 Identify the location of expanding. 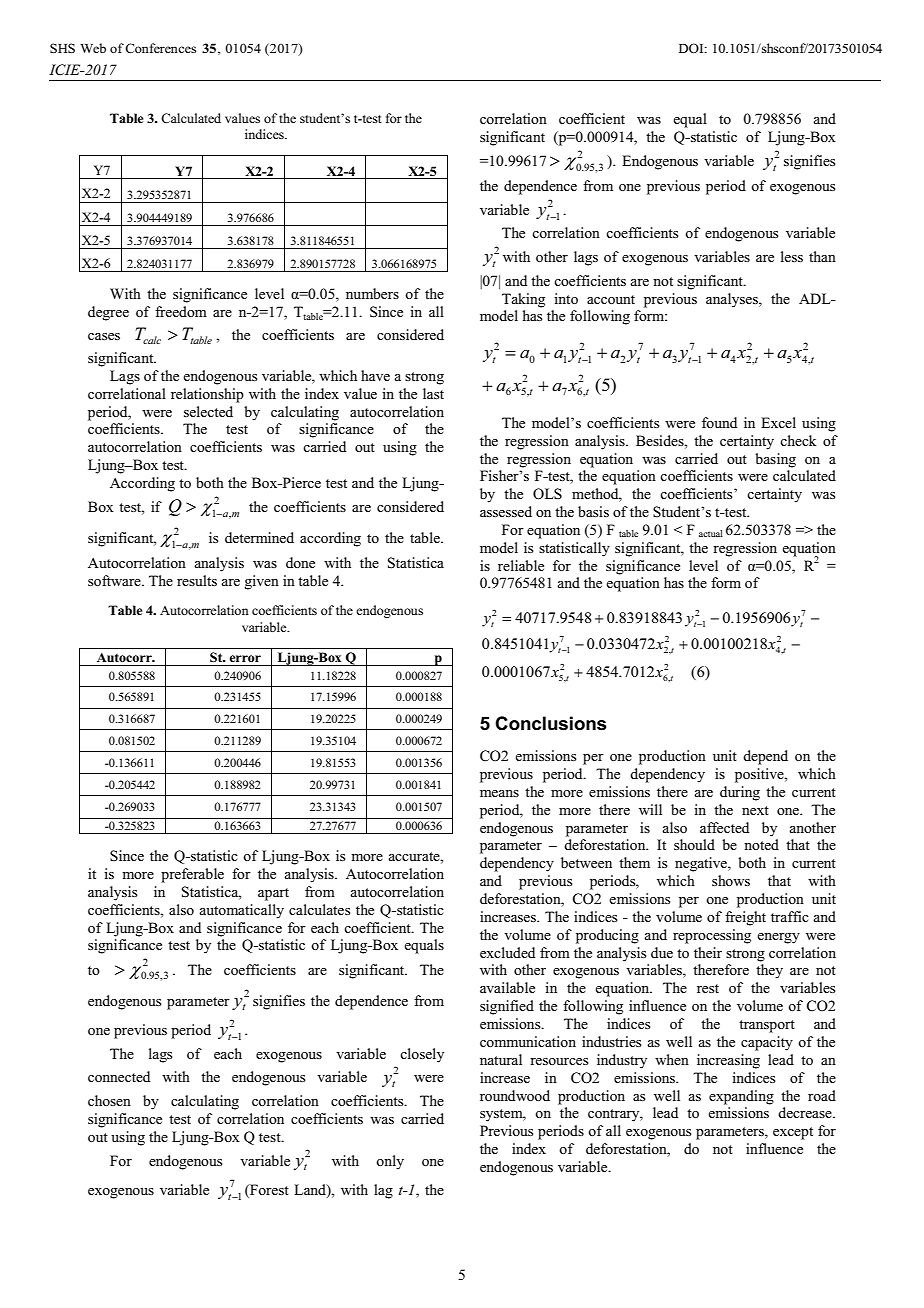
(741, 1097).
